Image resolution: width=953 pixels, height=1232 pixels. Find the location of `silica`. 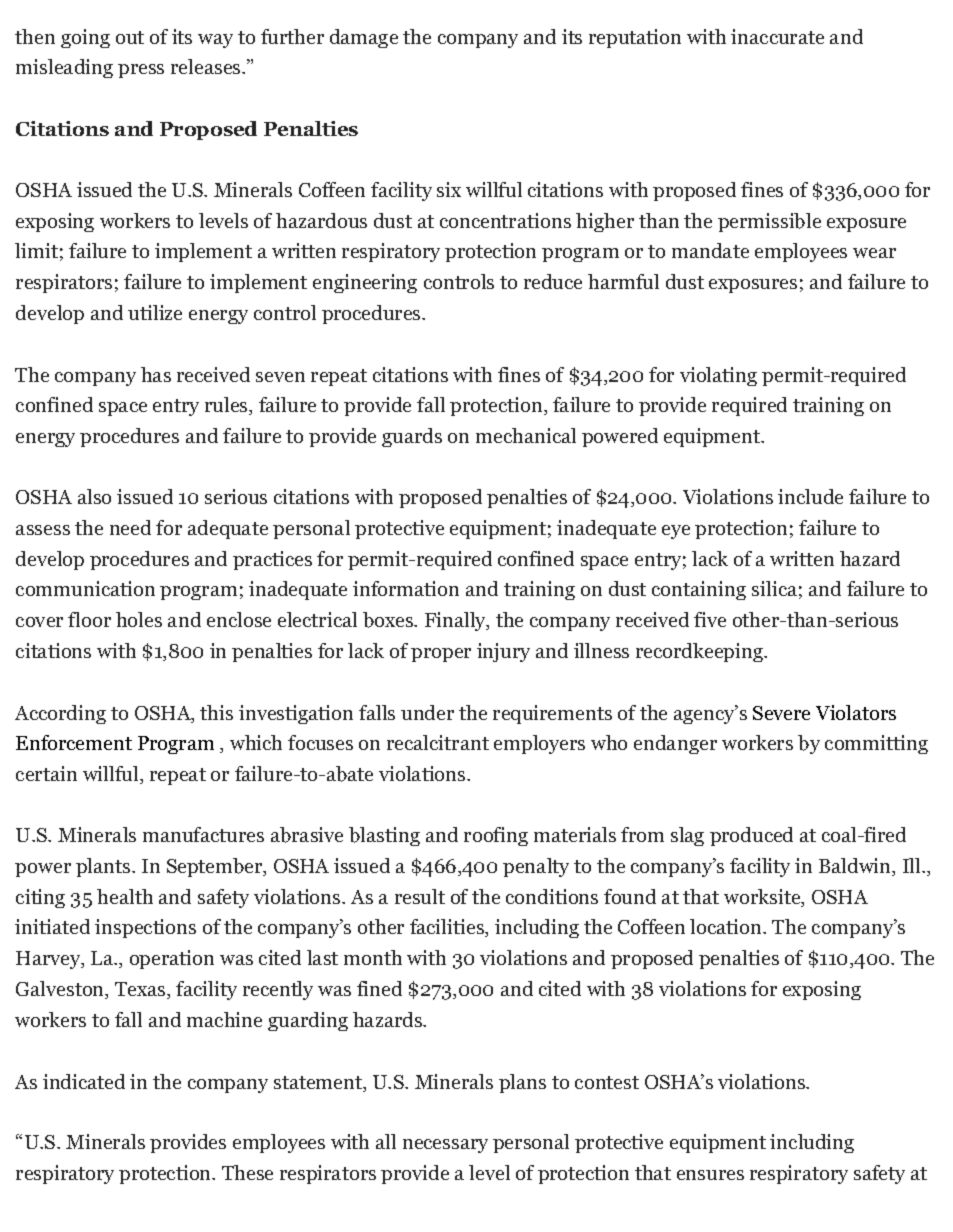

silica is located at coordinates (774, 588).
